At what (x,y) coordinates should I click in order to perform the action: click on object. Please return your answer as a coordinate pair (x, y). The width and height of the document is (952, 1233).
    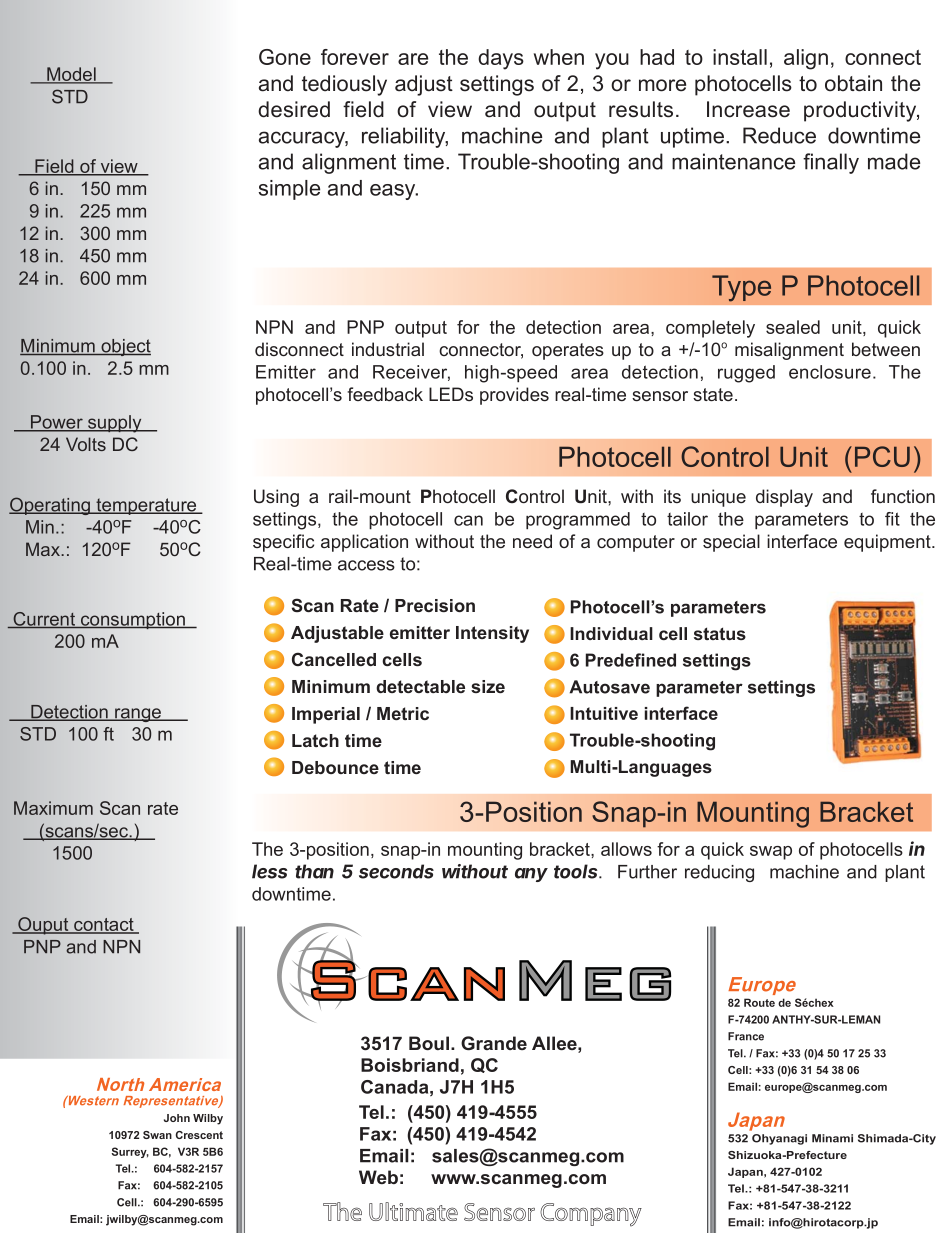
    Looking at the image, I should click on (125, 347).
